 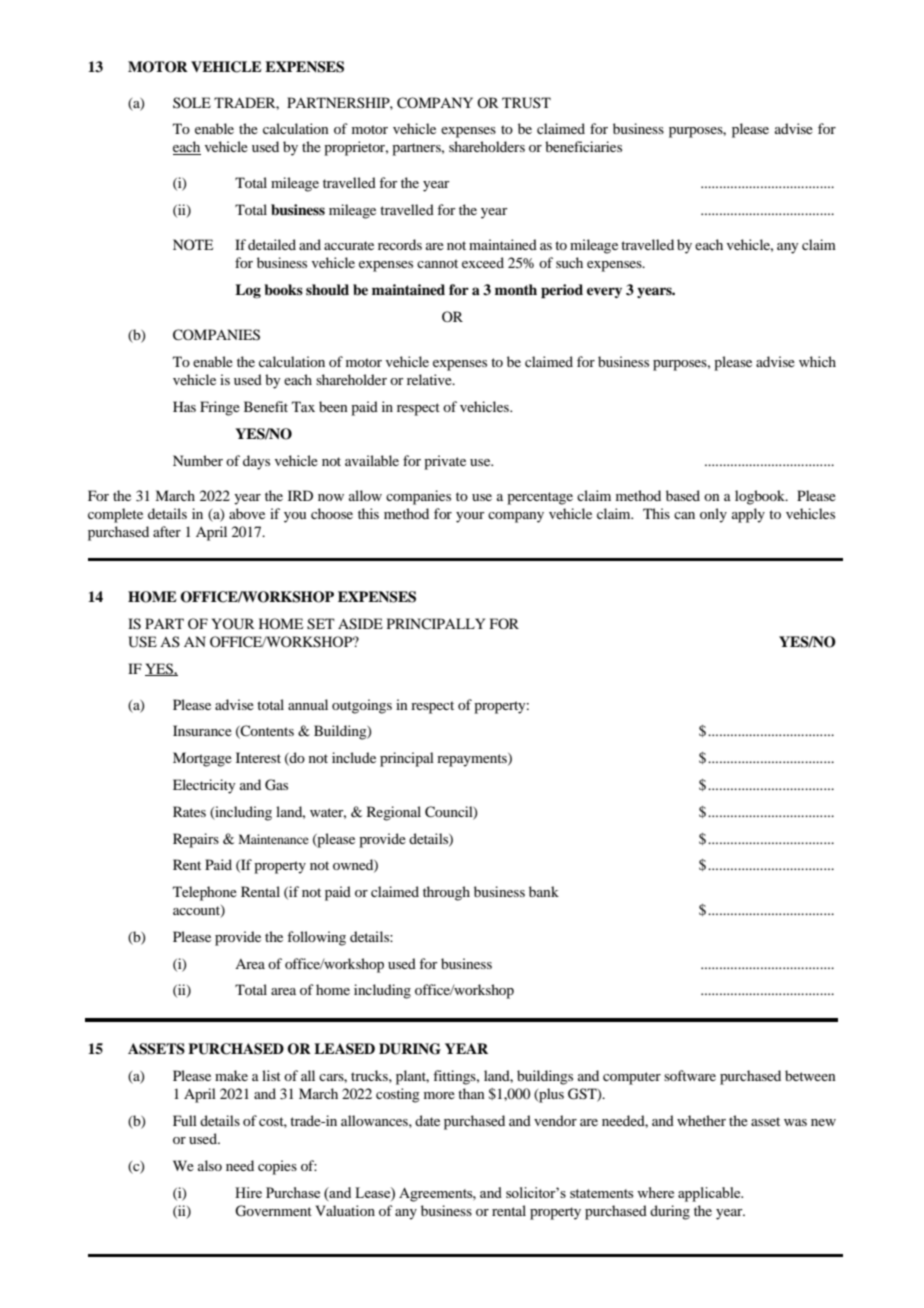 What do you see at coordinates (761, 497) in the screenshot?
I see `logbook` at bounding box center [761, 497].
